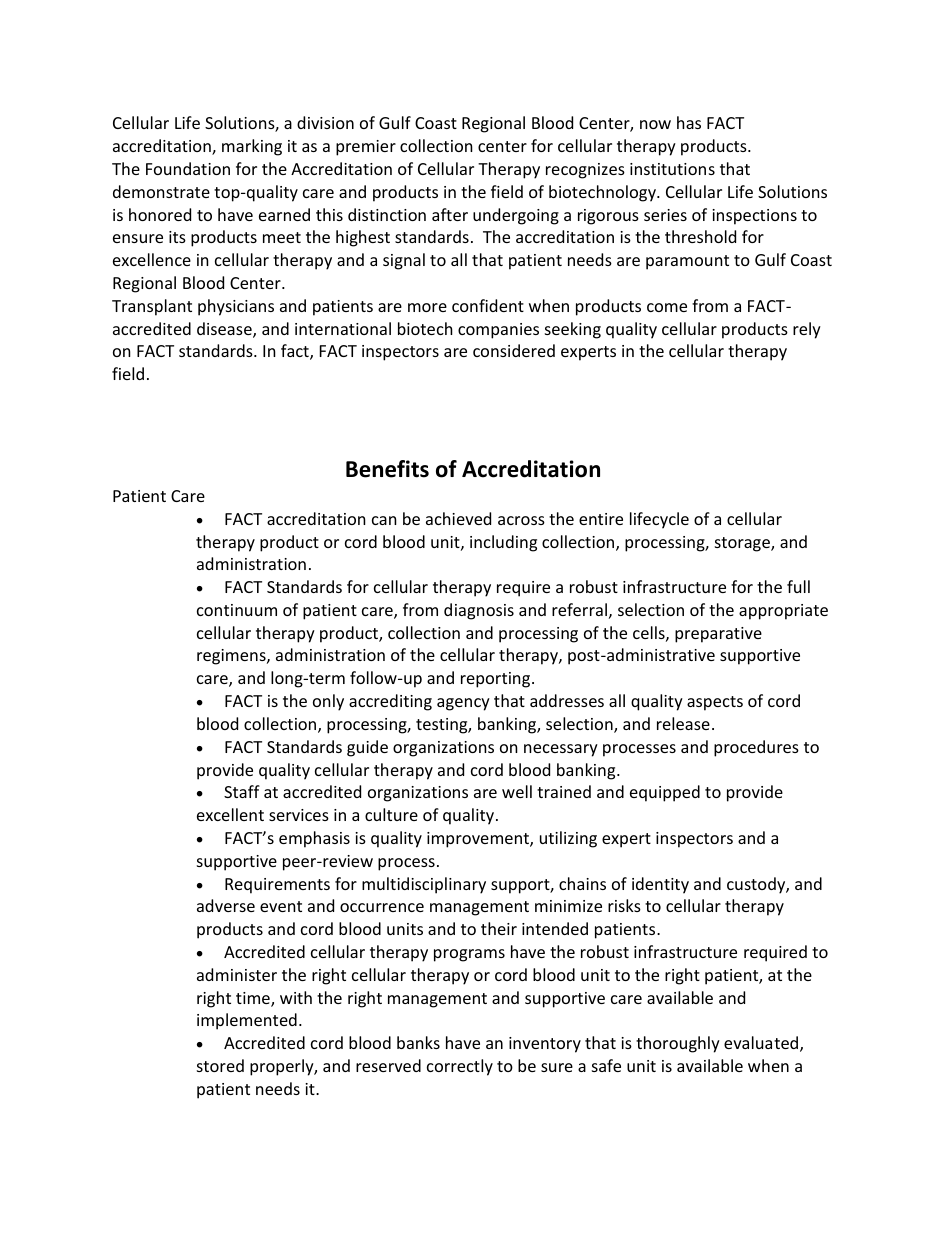  I want to click on evaluated, so click(762, 1044).
